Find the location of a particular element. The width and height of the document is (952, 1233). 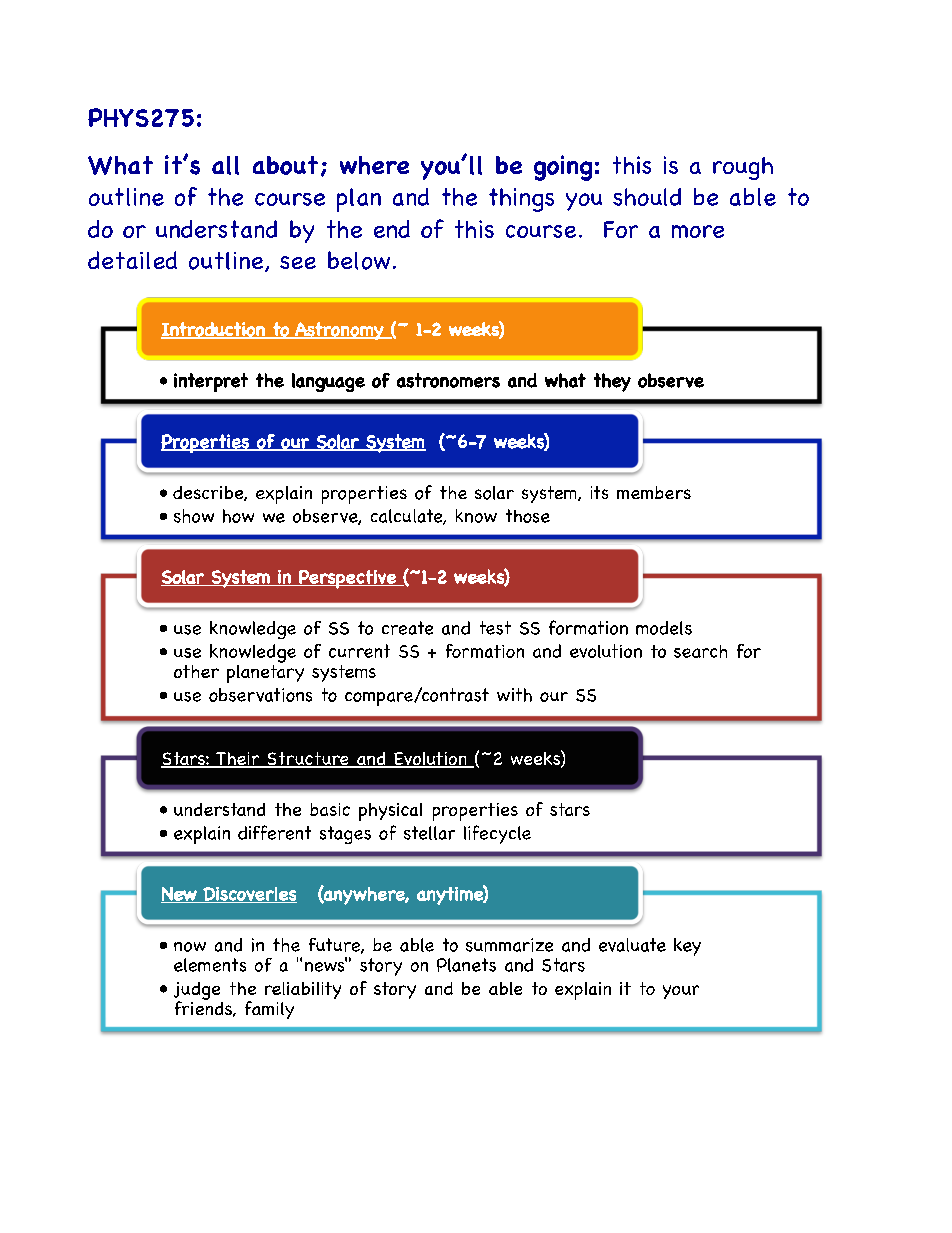

things is located at coordinates (521, 200).
